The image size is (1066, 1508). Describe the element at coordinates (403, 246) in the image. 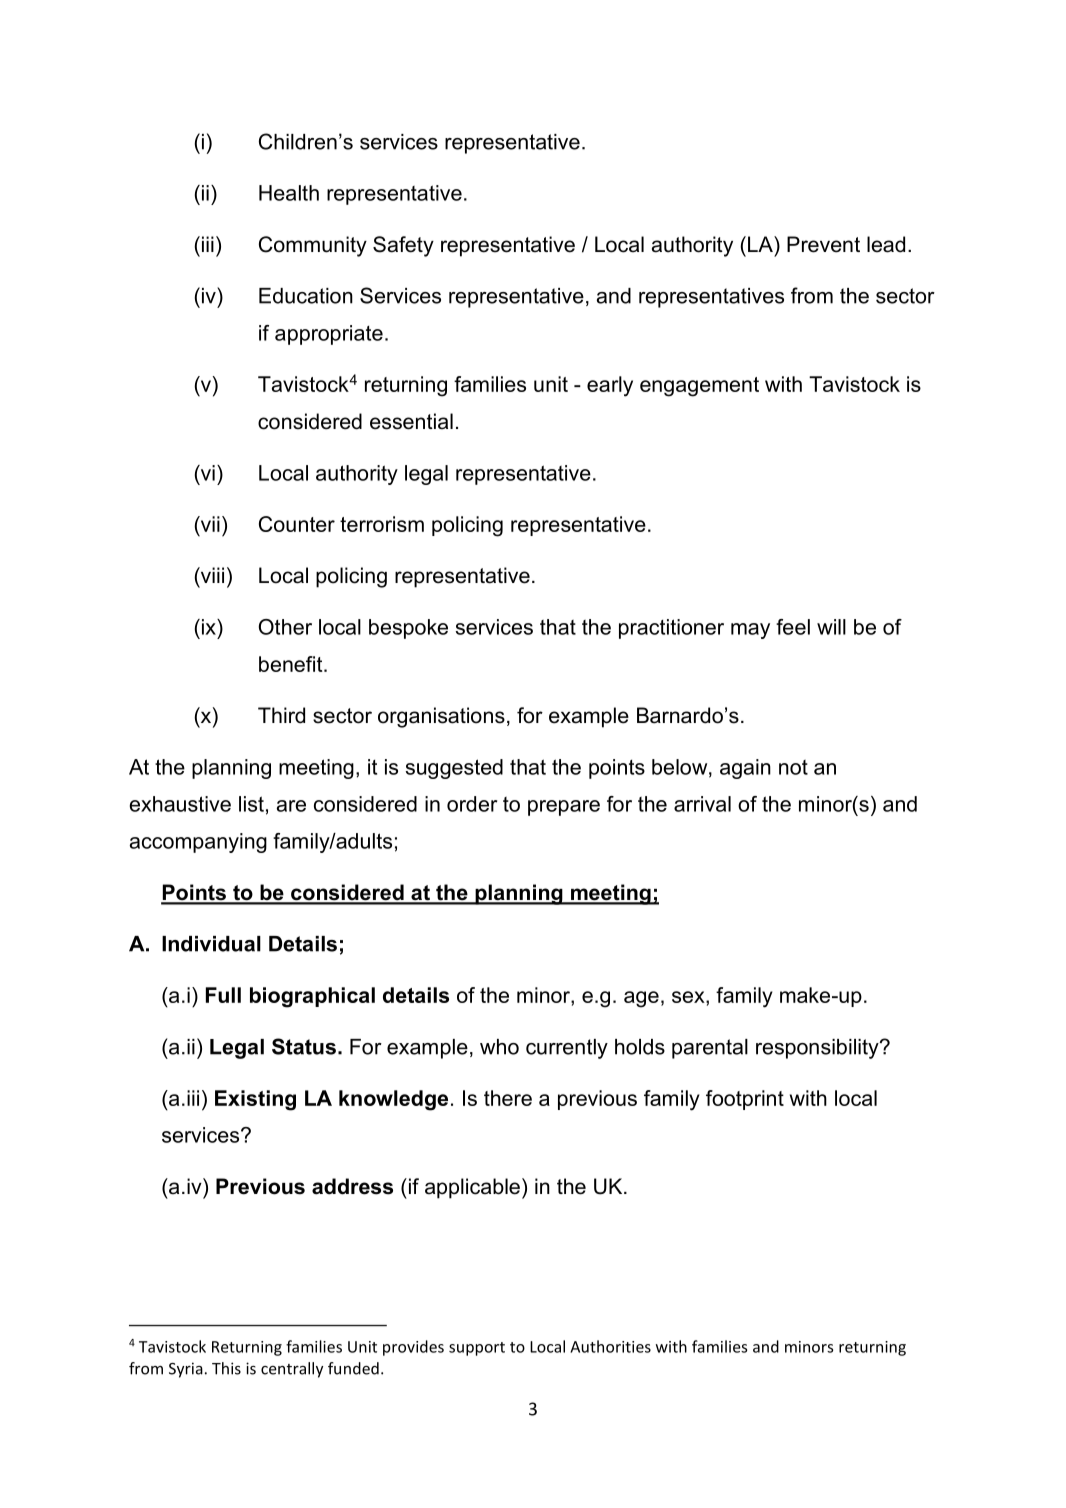

I see `Safety` at that location.
